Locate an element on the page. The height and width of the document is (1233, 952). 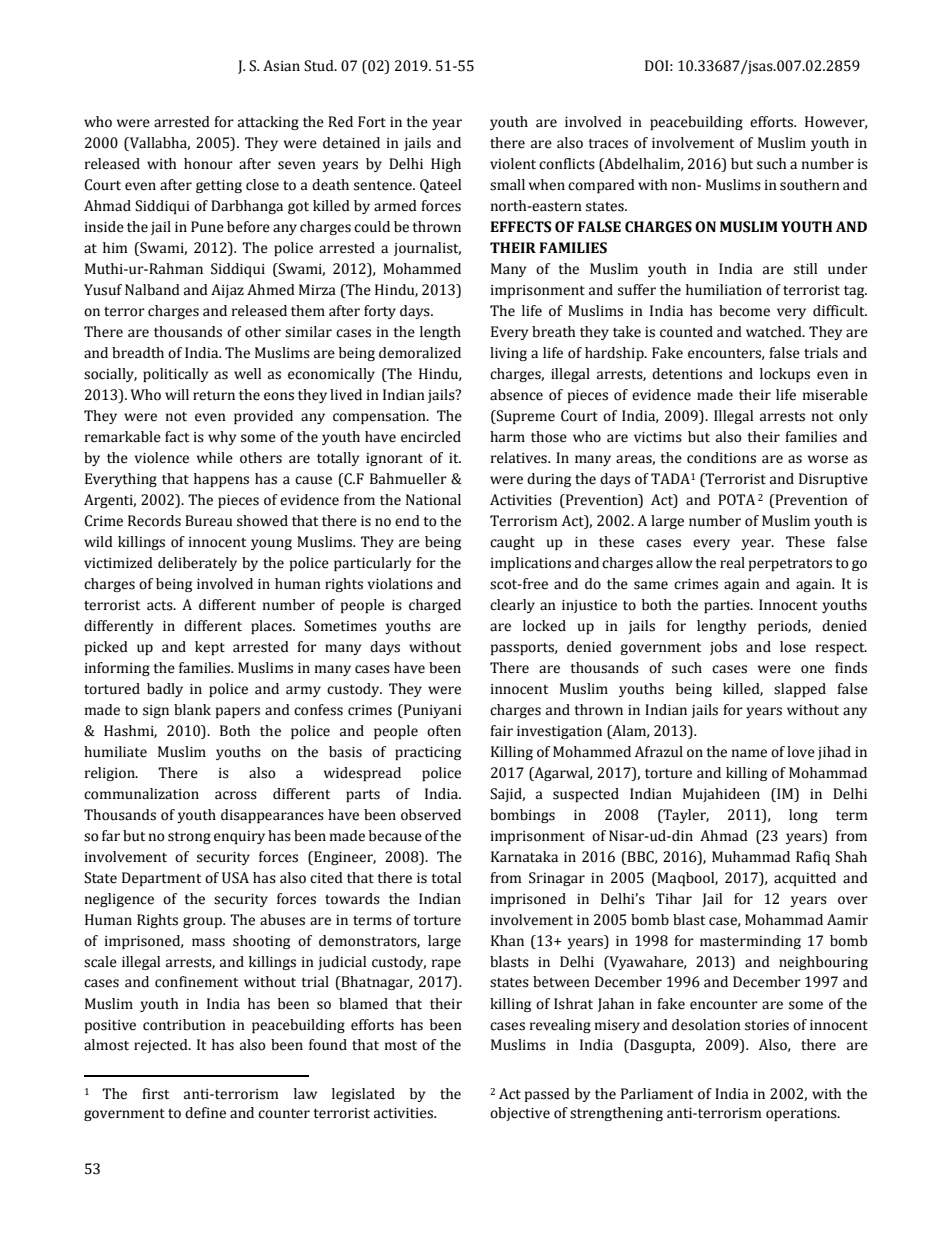
first is located at coordinates (155, 1094).
